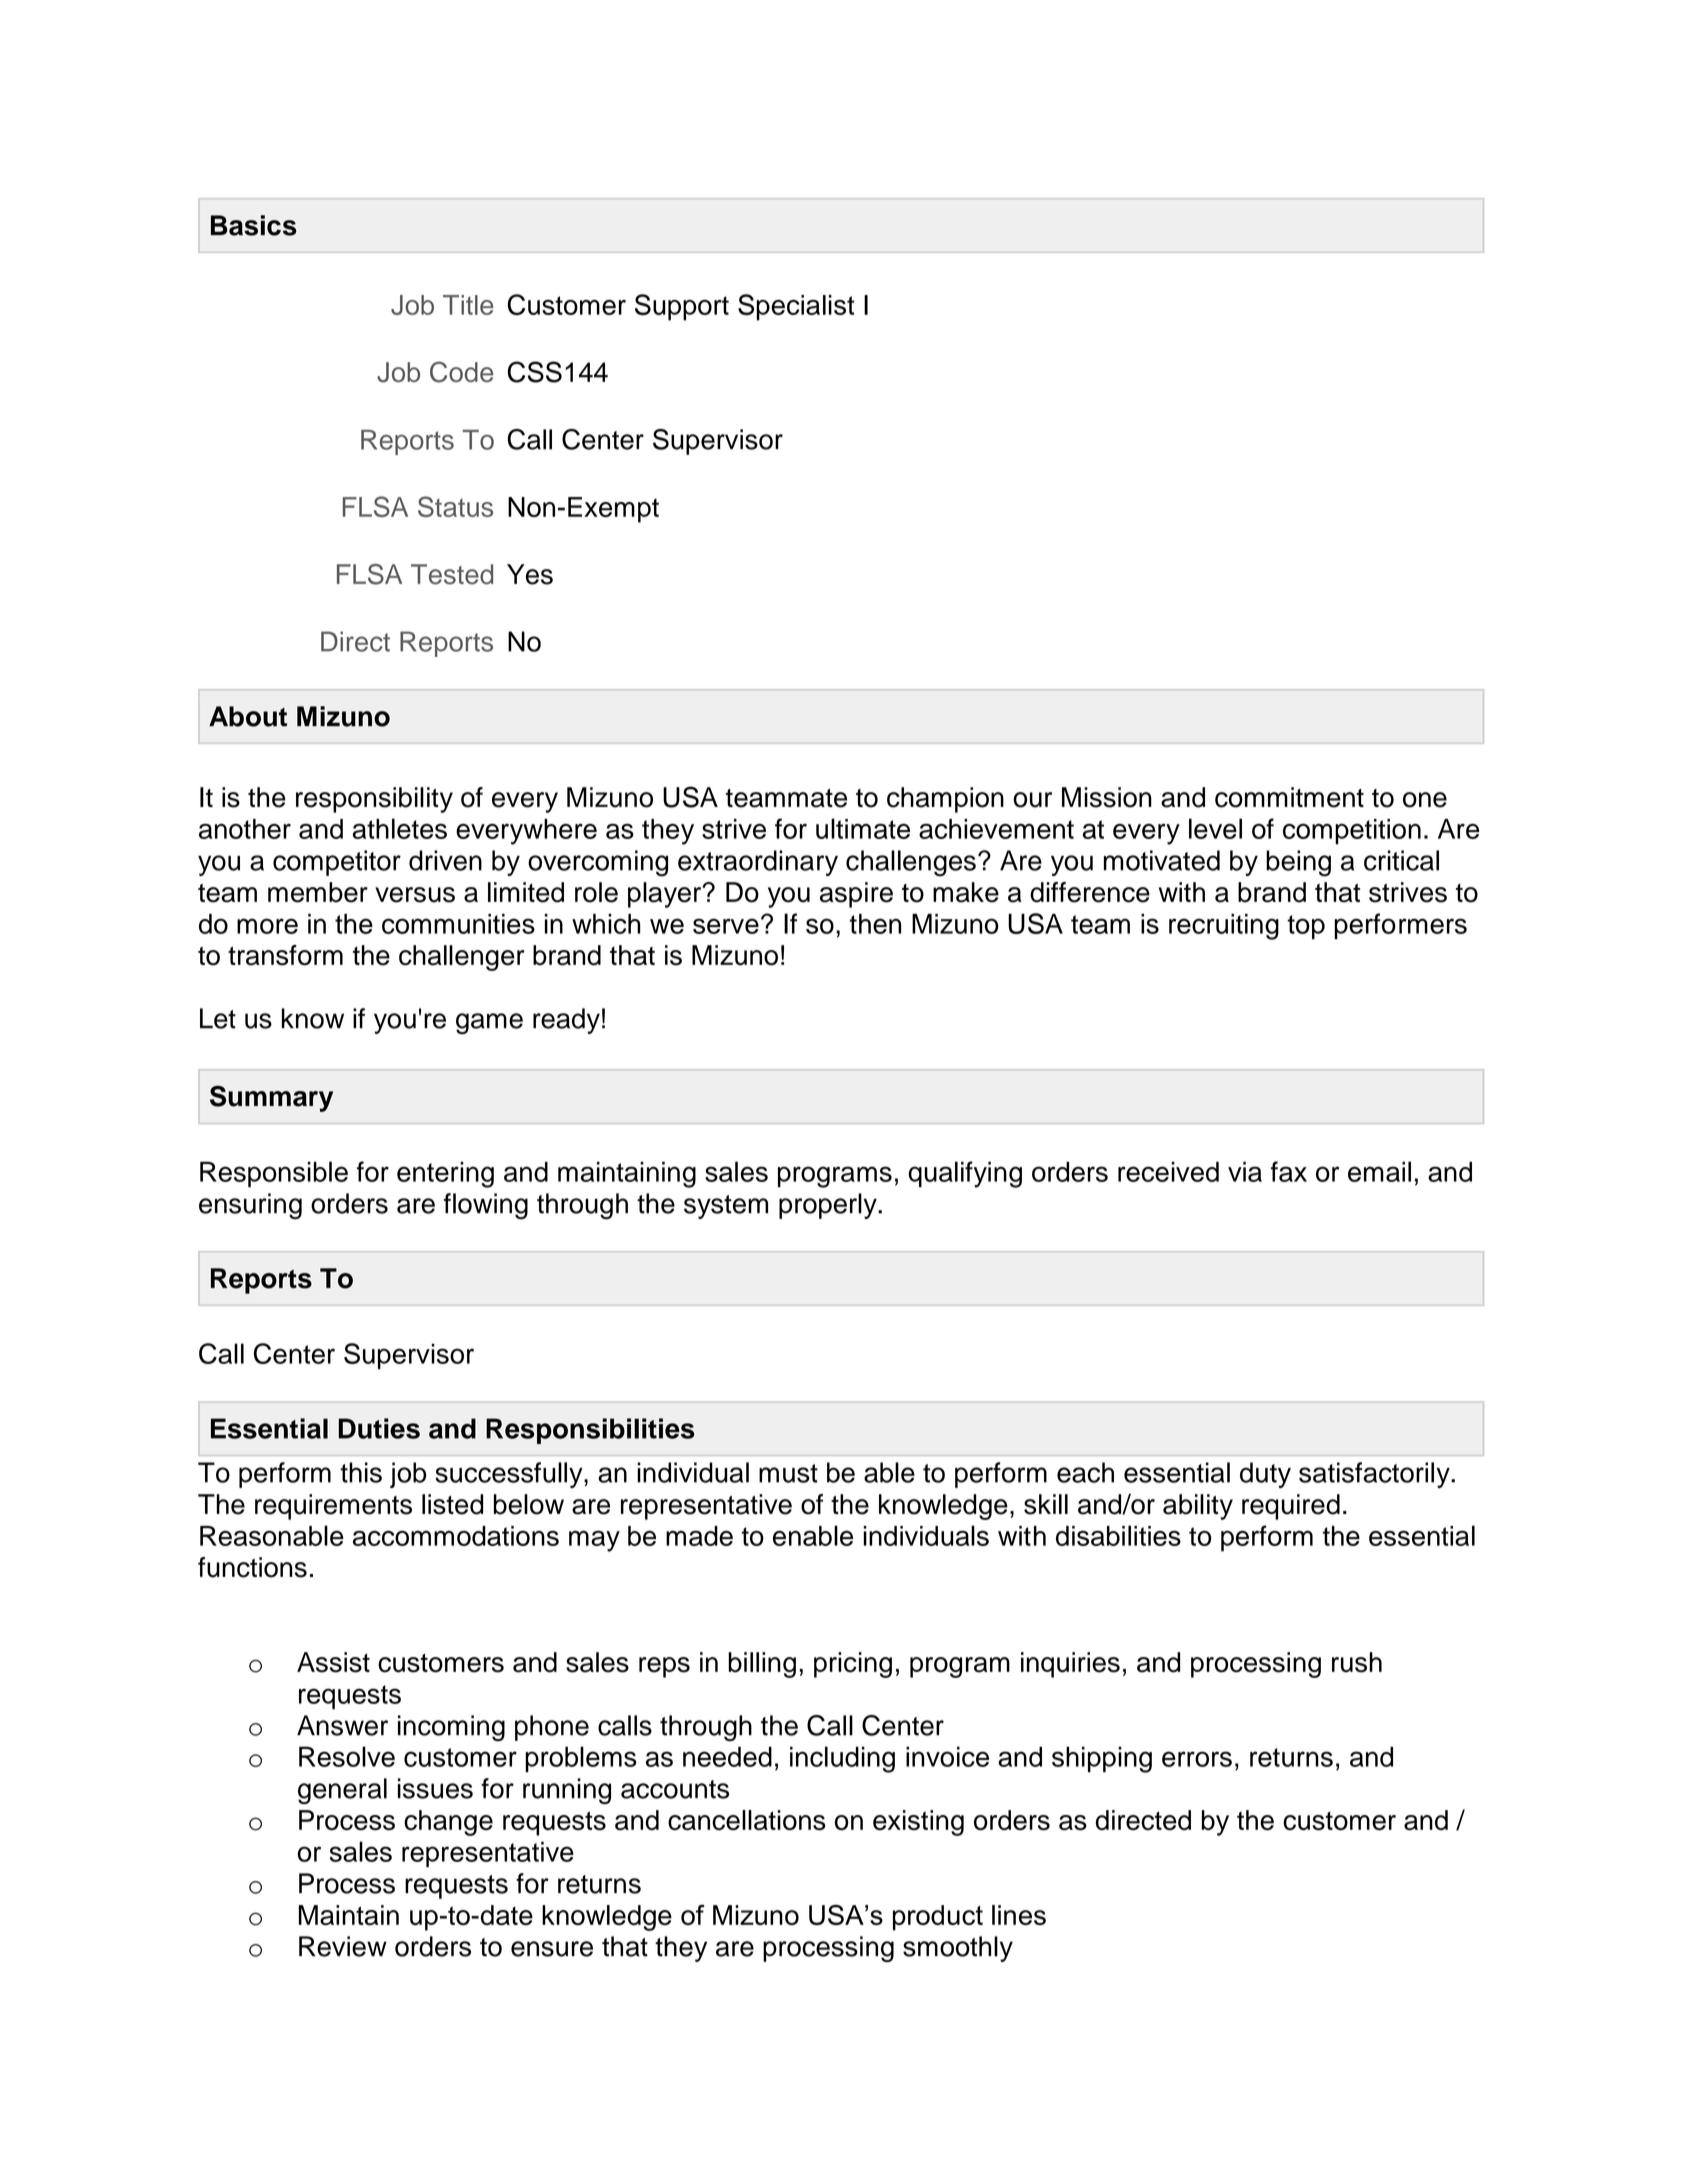  I want to click on Support, so click(682, 307).
